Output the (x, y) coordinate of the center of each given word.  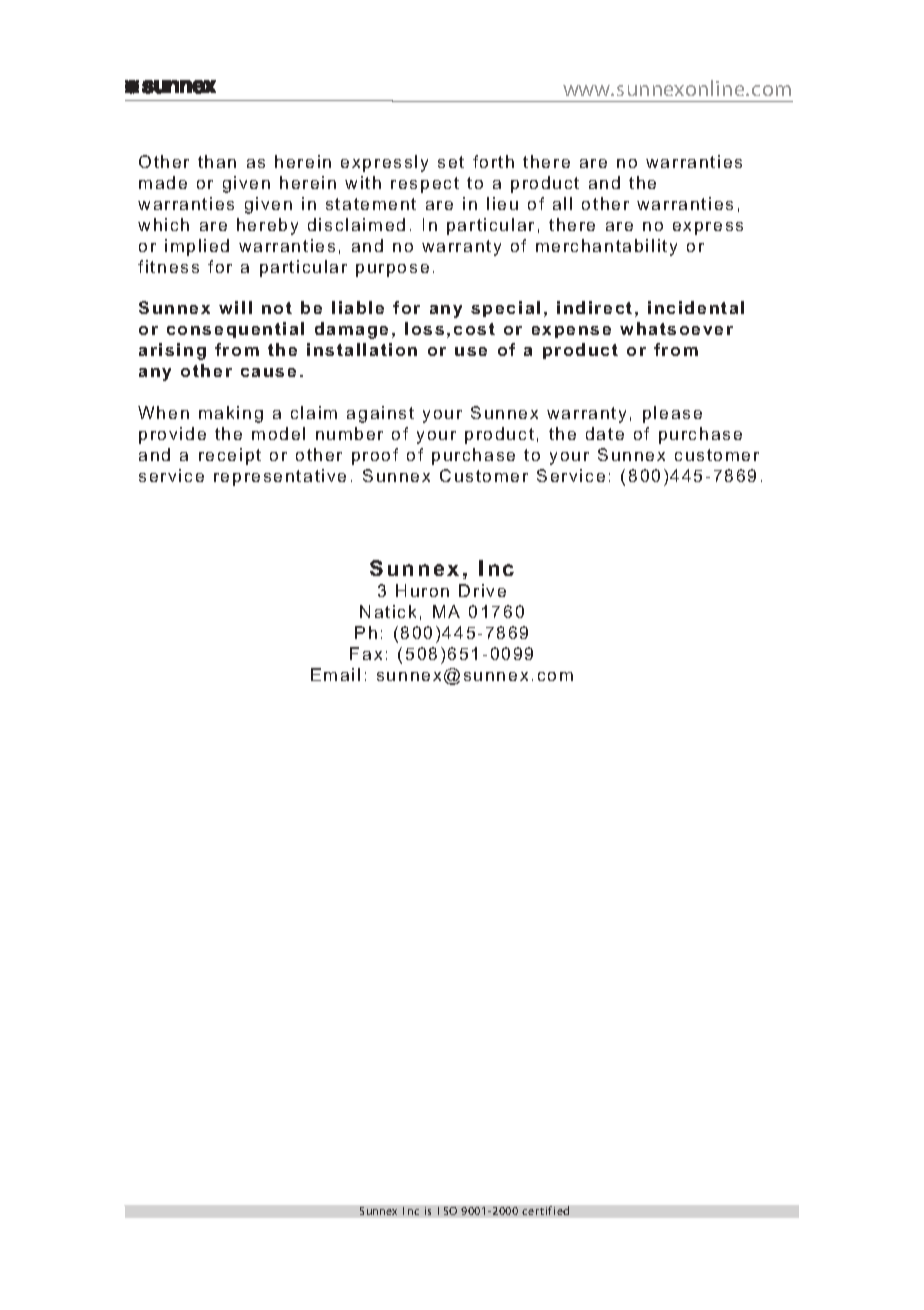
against (380, 414)
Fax (366, 653)
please (672, 414)
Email (335, 674)
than (217, 161)
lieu (502, 203)
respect (425, 185)
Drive (482, 590)
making (231, 414)
